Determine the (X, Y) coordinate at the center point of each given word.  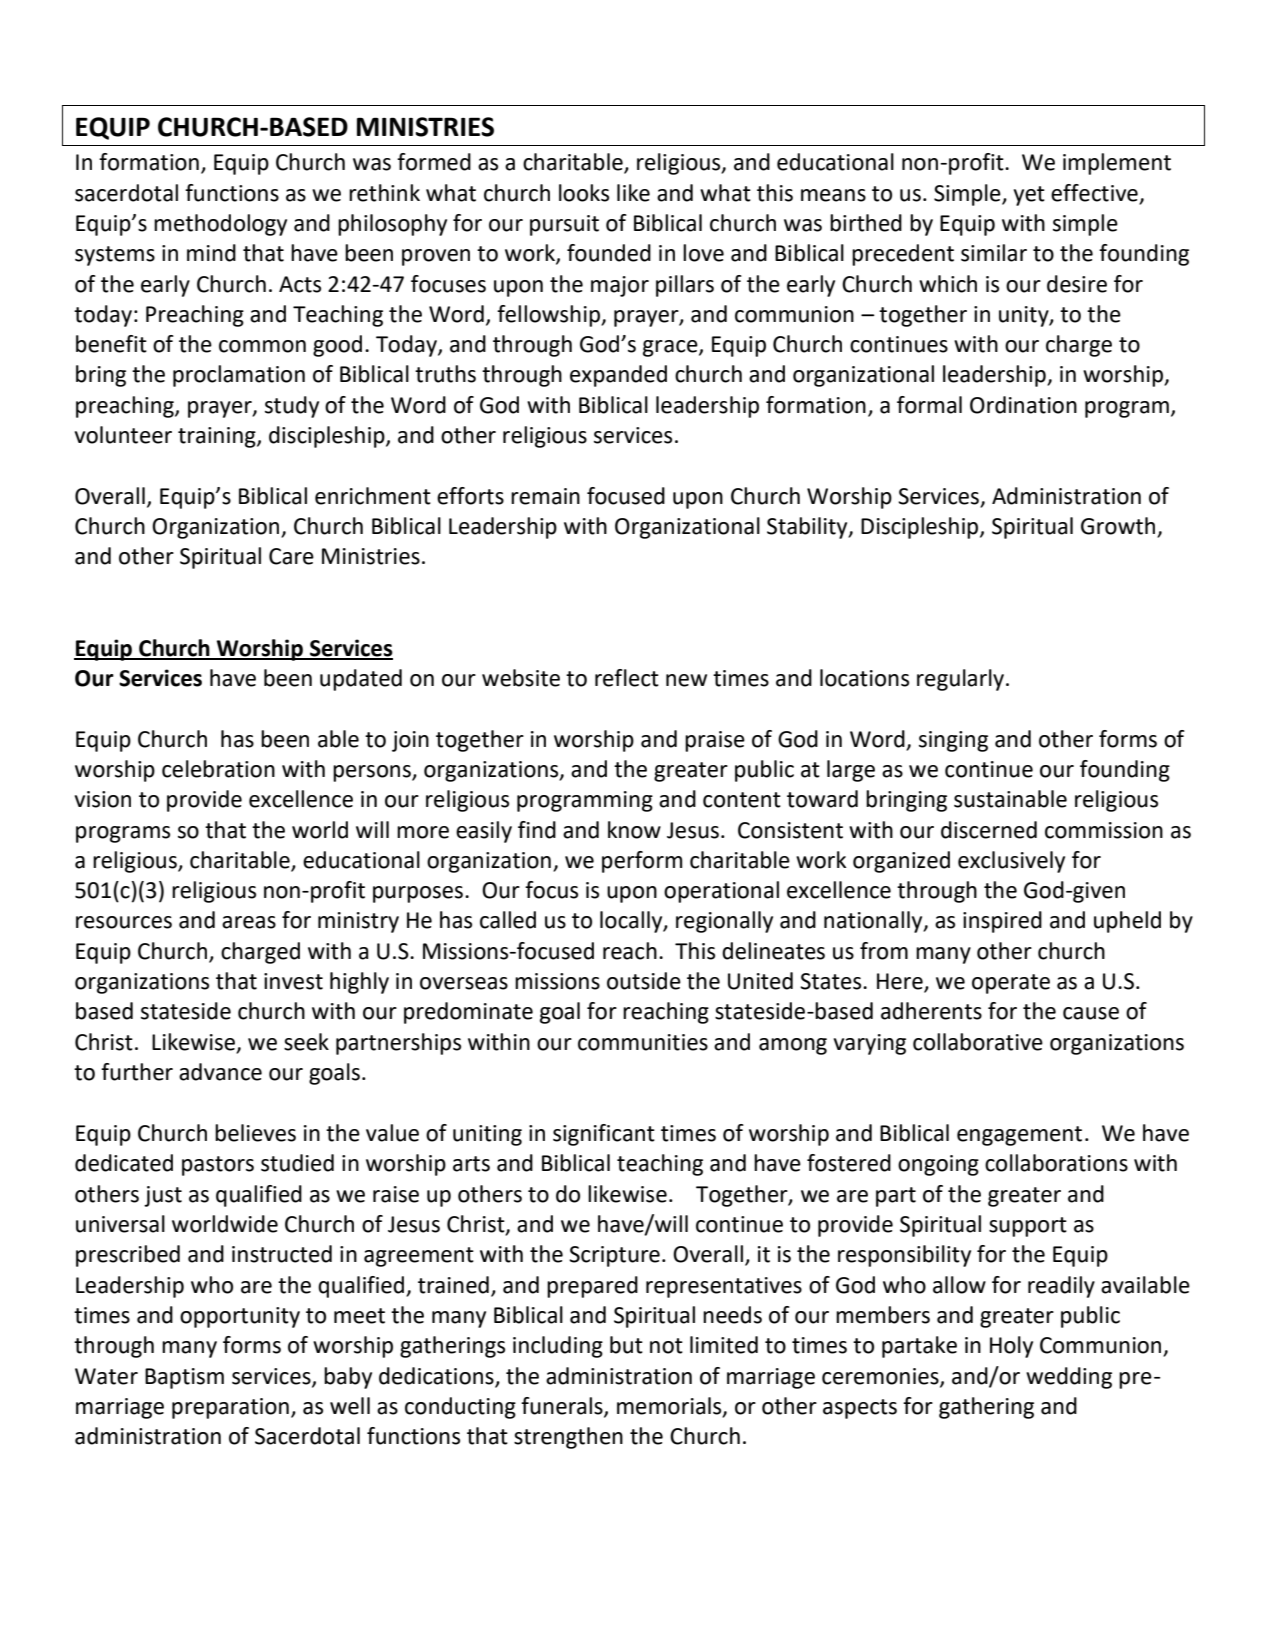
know (634, 830)
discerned (989, 830)
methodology (220, 225)
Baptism (184, 1378)
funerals (563, 1407)
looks (584, 193)
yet (1029, 196)
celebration (218, 769)
